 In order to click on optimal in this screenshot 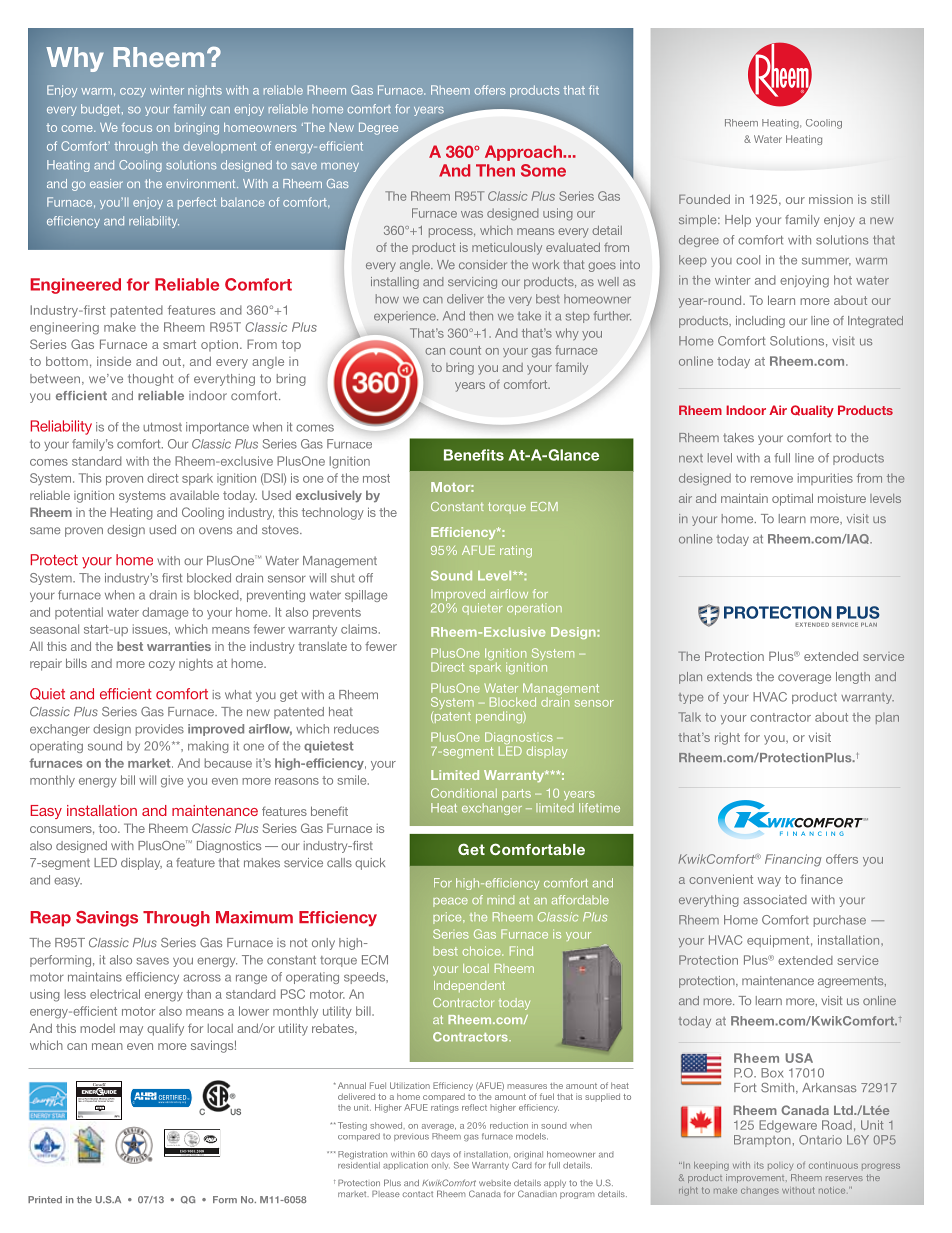, I will do `click(792, 499)`.
